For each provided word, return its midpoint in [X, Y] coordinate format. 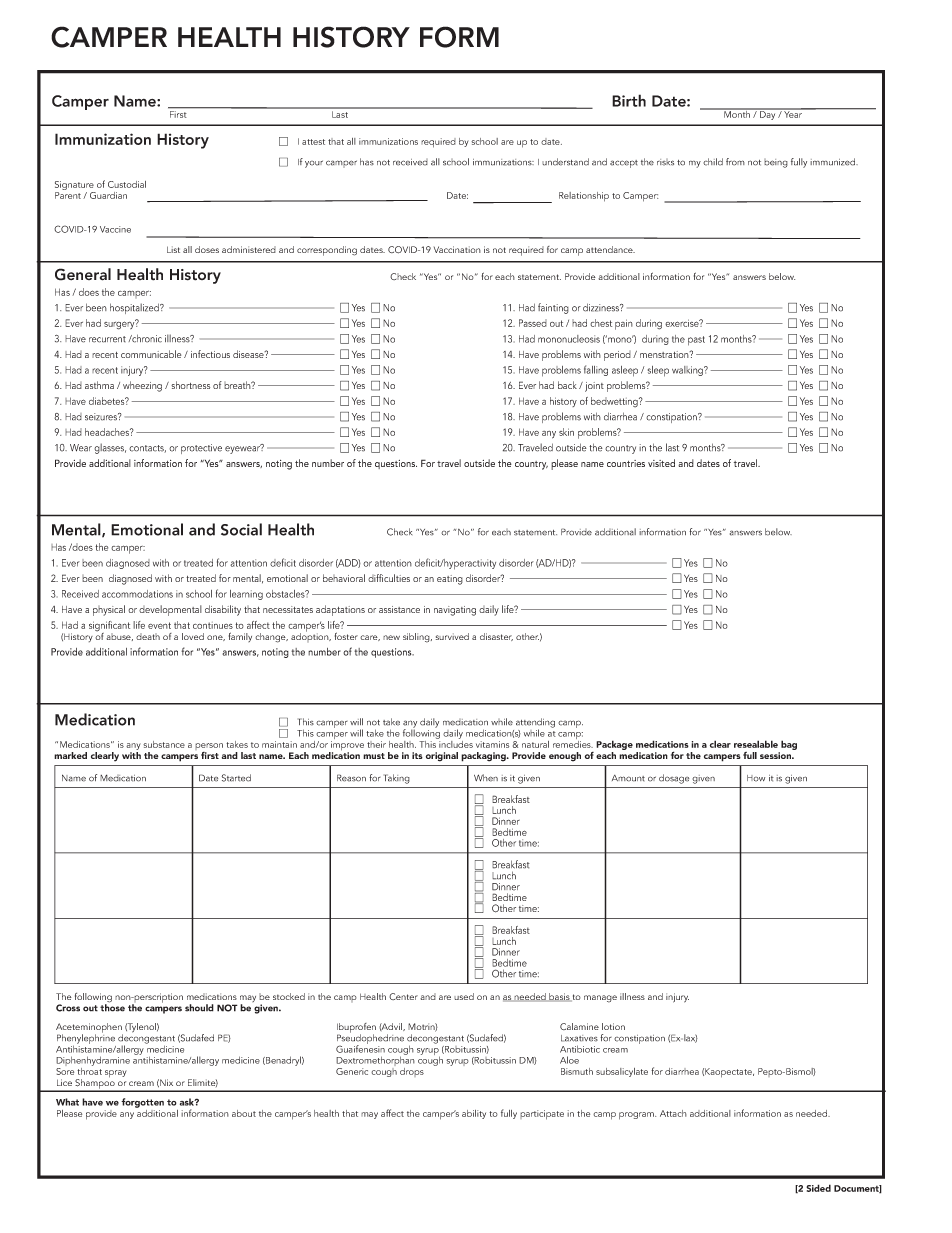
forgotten [142, 1103]
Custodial [127, 184]
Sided [818, 1188]
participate [542, 1115]
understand [565, 162]
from [735, 162]
